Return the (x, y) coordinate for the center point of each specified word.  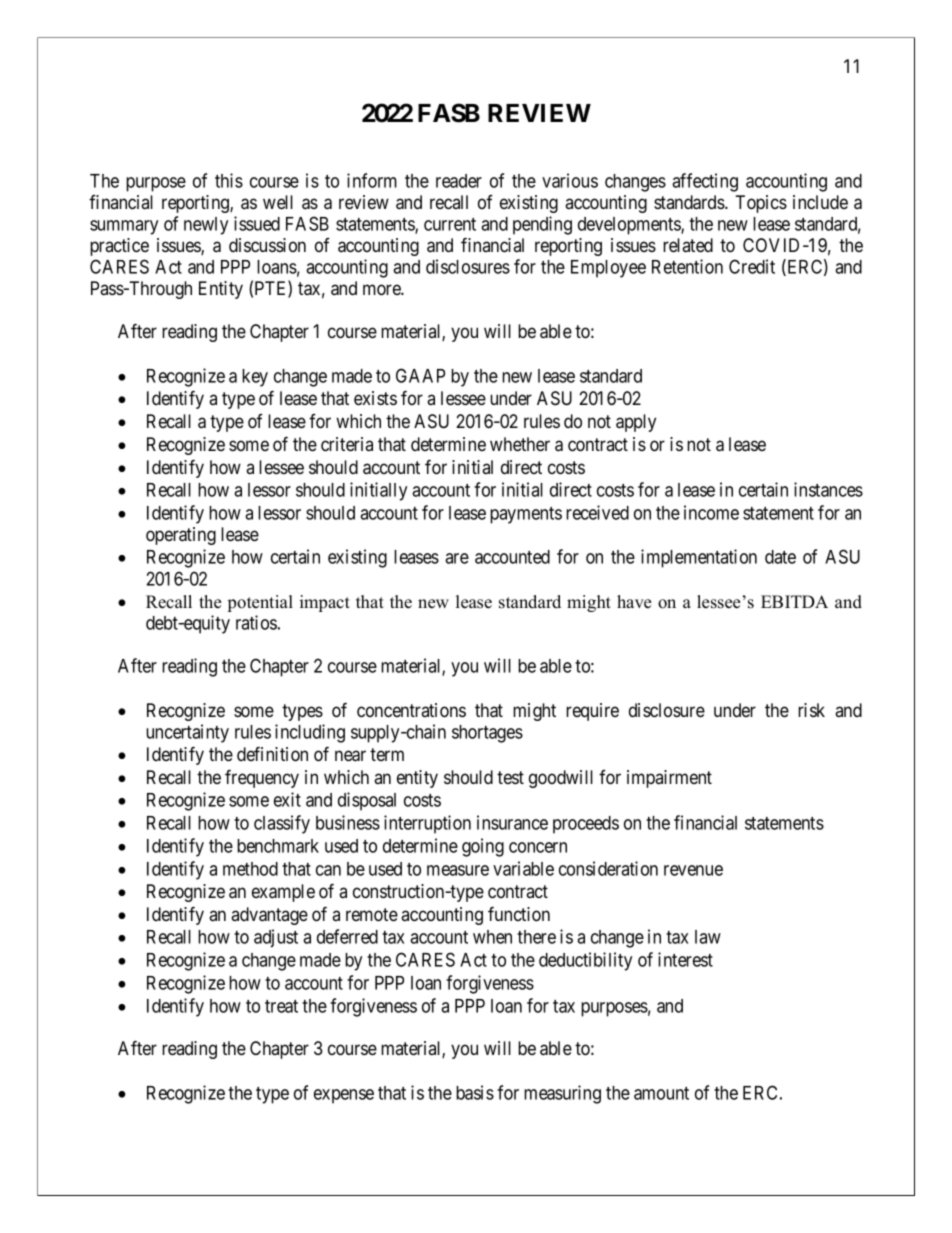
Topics (761, 204)
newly (206, 226)
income (711, 512)
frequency (262, 778)
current (450, 224)
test (510, 777)
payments (526, 515)
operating (181, 536)
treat (281, 1006)
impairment (669, 779)
